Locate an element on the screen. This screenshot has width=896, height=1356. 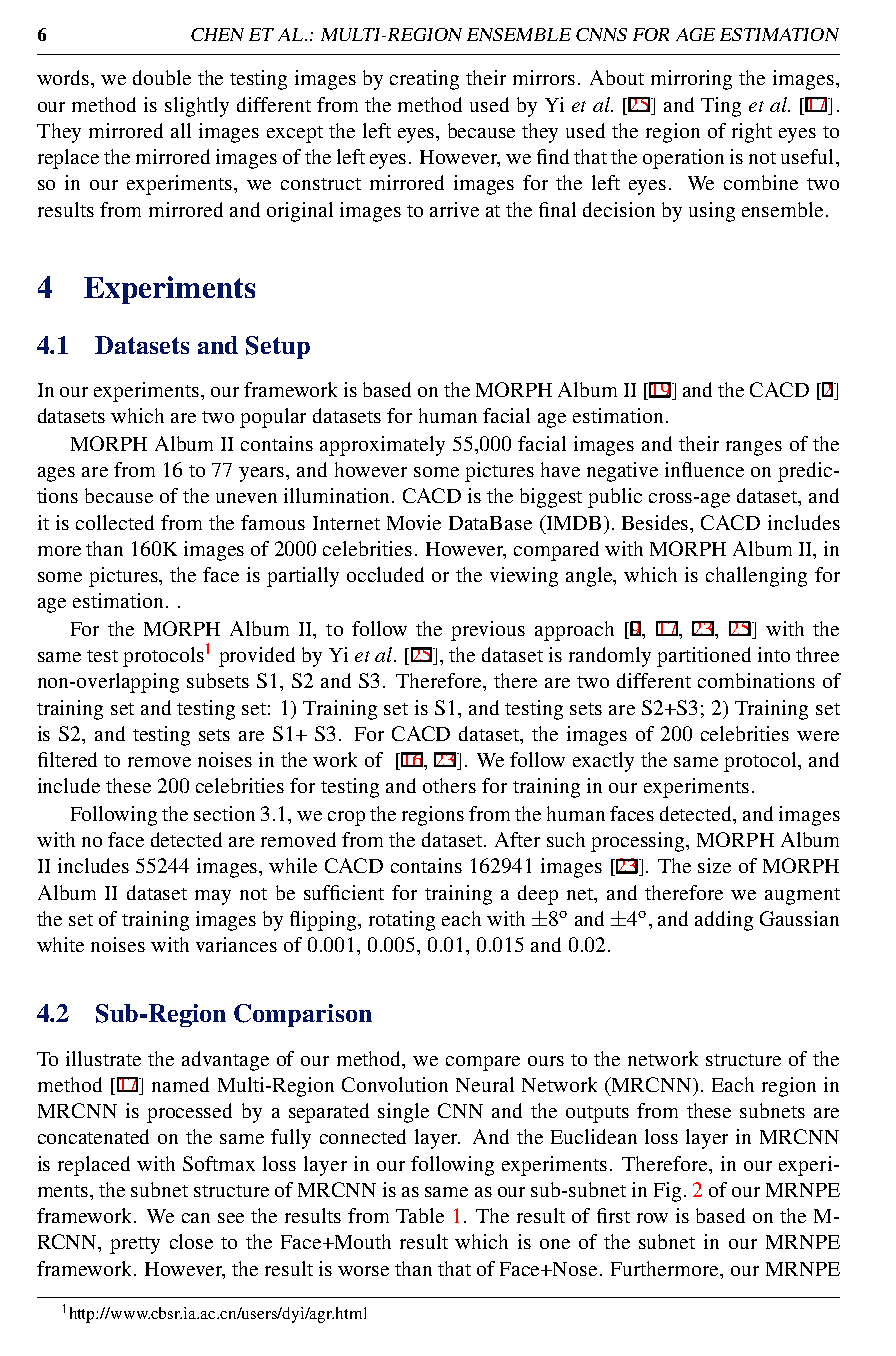
partitioned is located at coordinates (704, 657).
